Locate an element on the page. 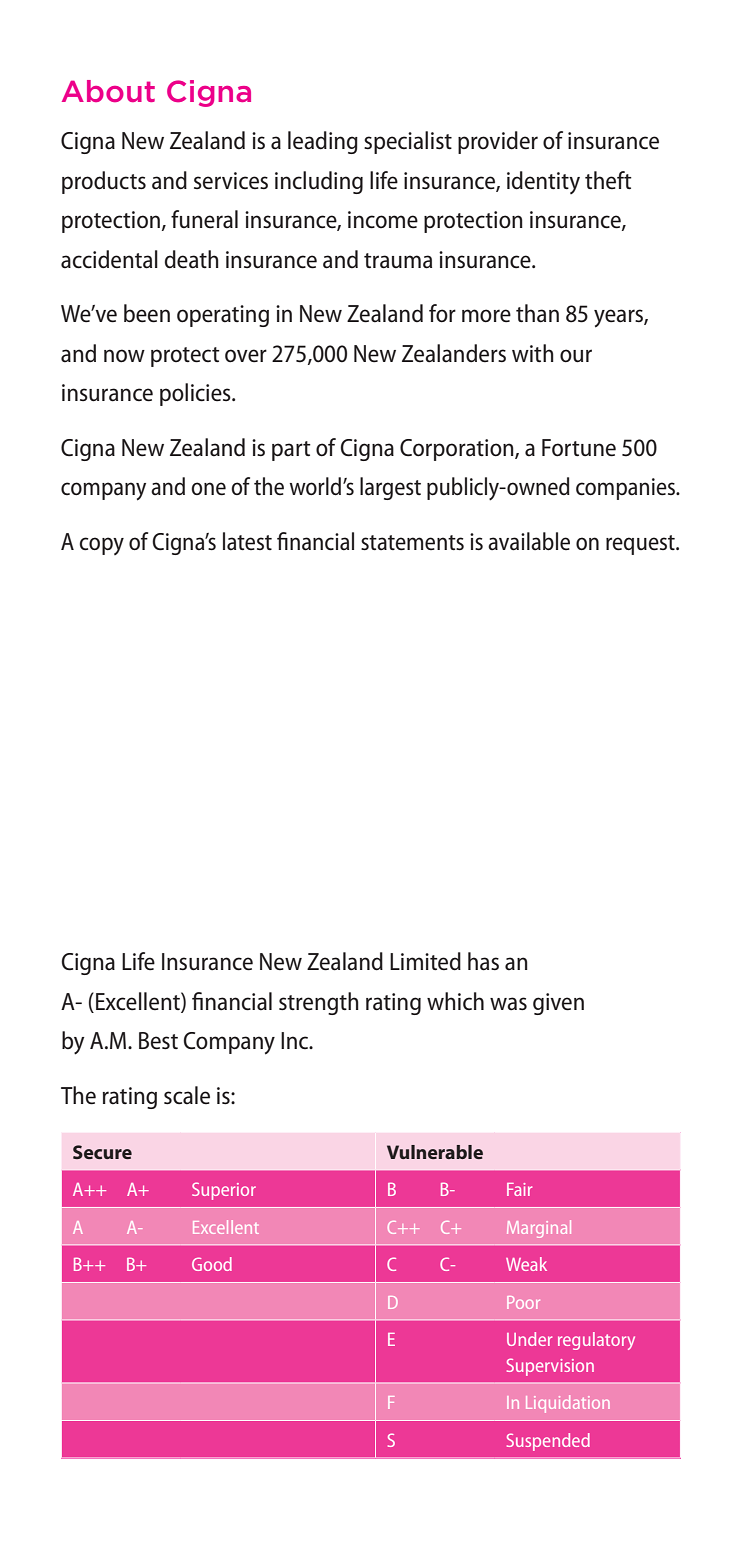 The width and height of the page is (739, 1568). Liquidation is located at coordinates (568, 1404).
